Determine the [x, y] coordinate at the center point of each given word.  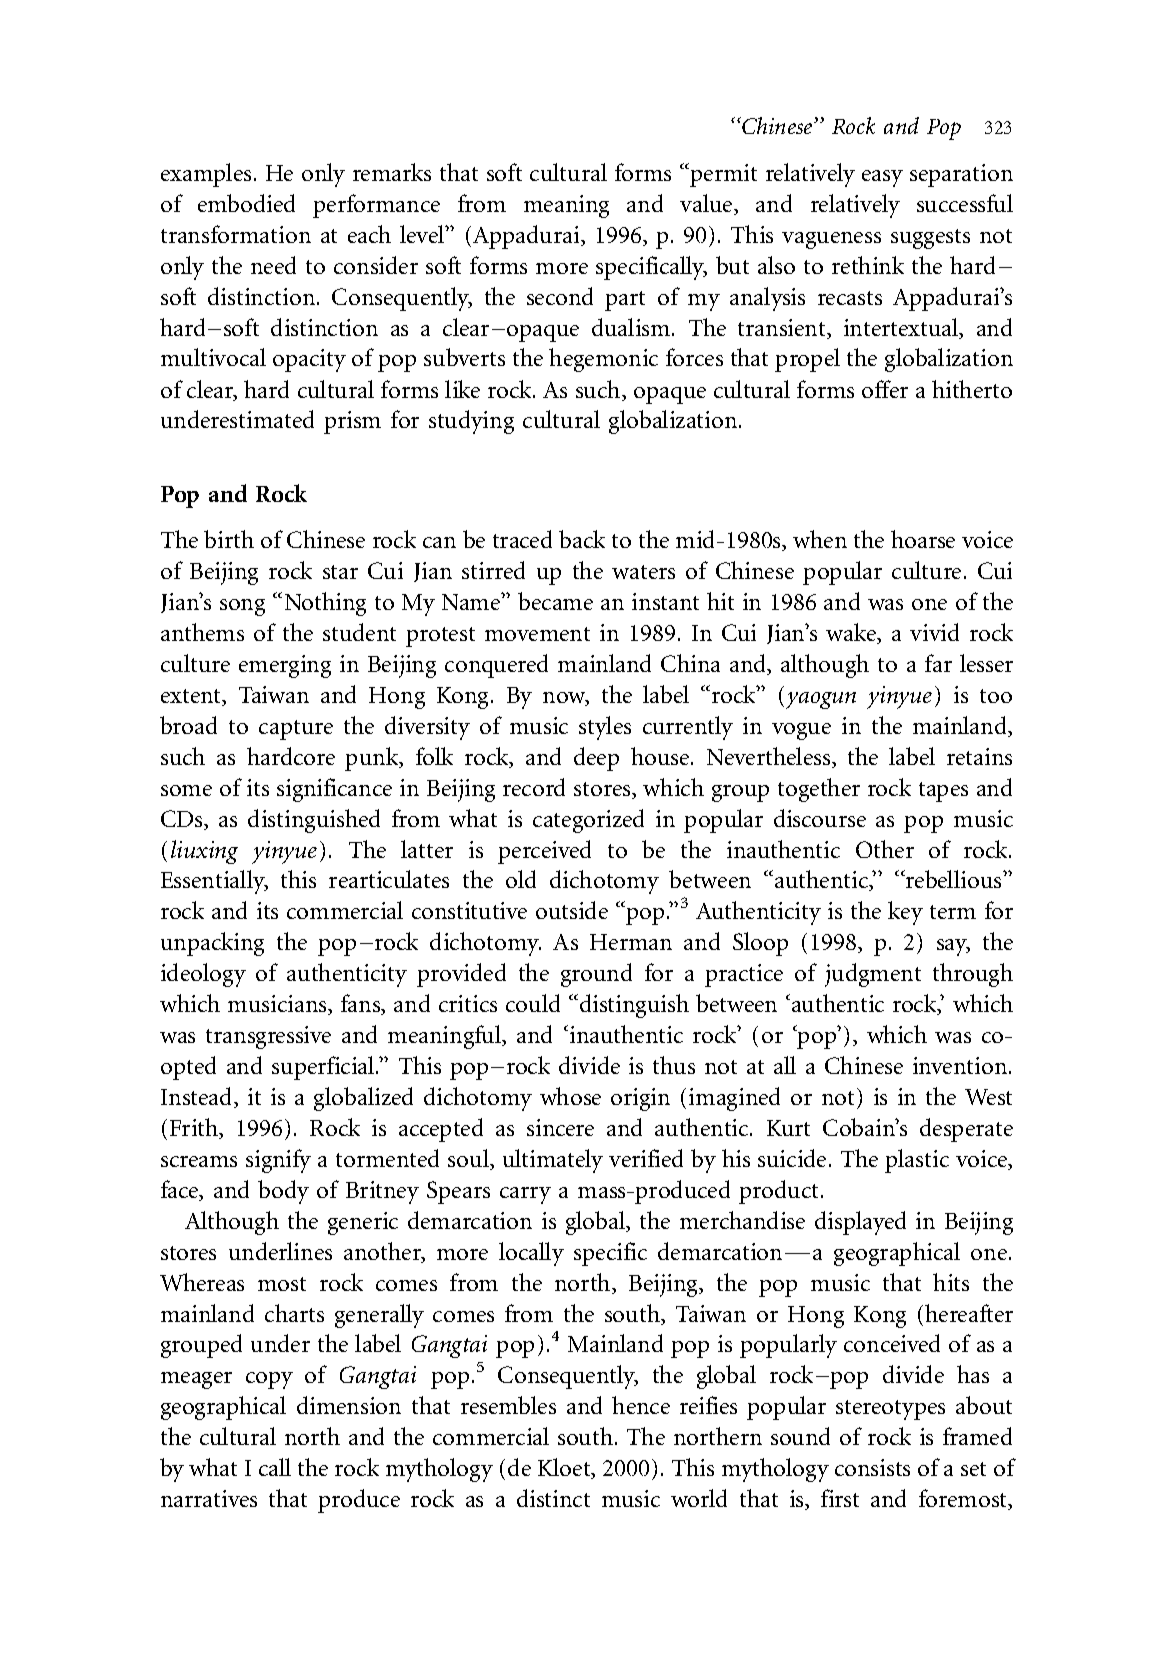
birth [229, 539]
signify [278, 1161]
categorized [588, 821]
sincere [560, 1127]
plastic [917, 1161]
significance [334, 790]
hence [641, 1405]
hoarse [923, 539]
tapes [943, 792]
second [560, 296]
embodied [246, 203]
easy [882, 178]
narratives [209, 1498]
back [582, 539]
